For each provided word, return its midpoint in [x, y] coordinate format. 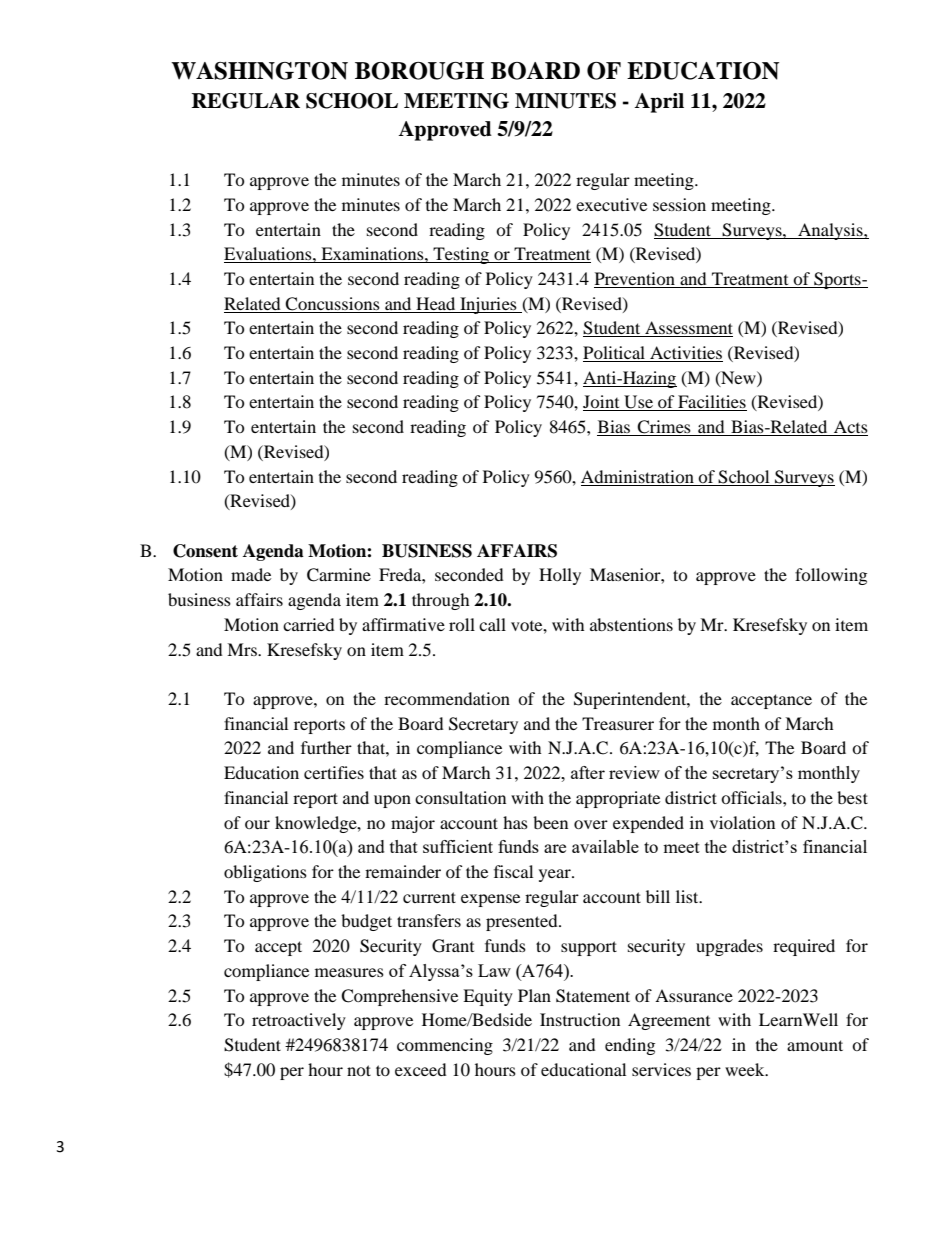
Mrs [243, 649]
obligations [265, 873]
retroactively [299, 1021]
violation [742, 822]
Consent [205, 551]
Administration [637, 476]
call [492, 624]
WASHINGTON [259, 71]
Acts [850, 428]
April [659, 103]
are [555, 848]
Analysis [830, 231]
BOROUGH [419, 71]
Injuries [488, 305]
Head [435, 303]
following [831, 576]
